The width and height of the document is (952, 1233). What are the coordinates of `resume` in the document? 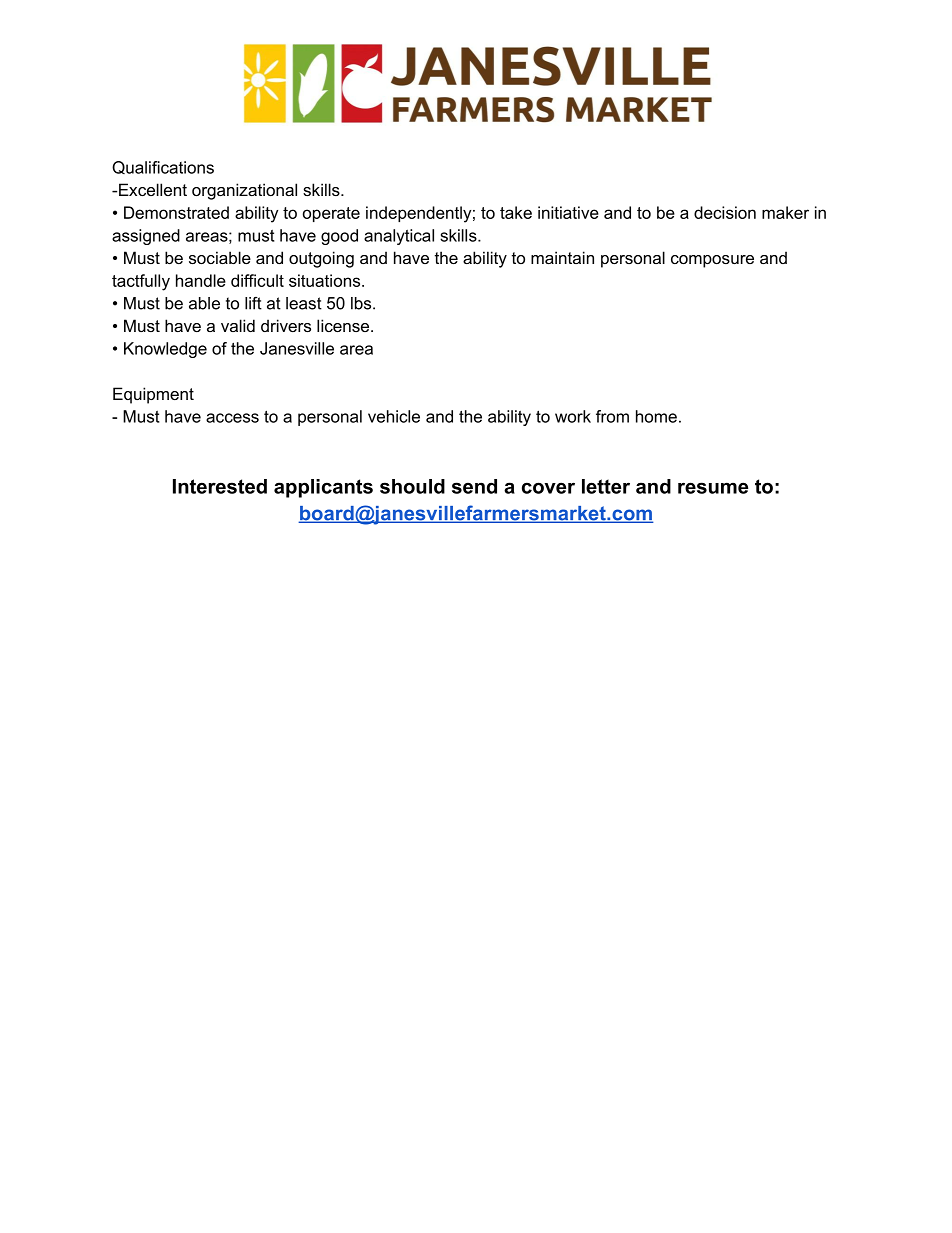 It's located at (713, 488).
